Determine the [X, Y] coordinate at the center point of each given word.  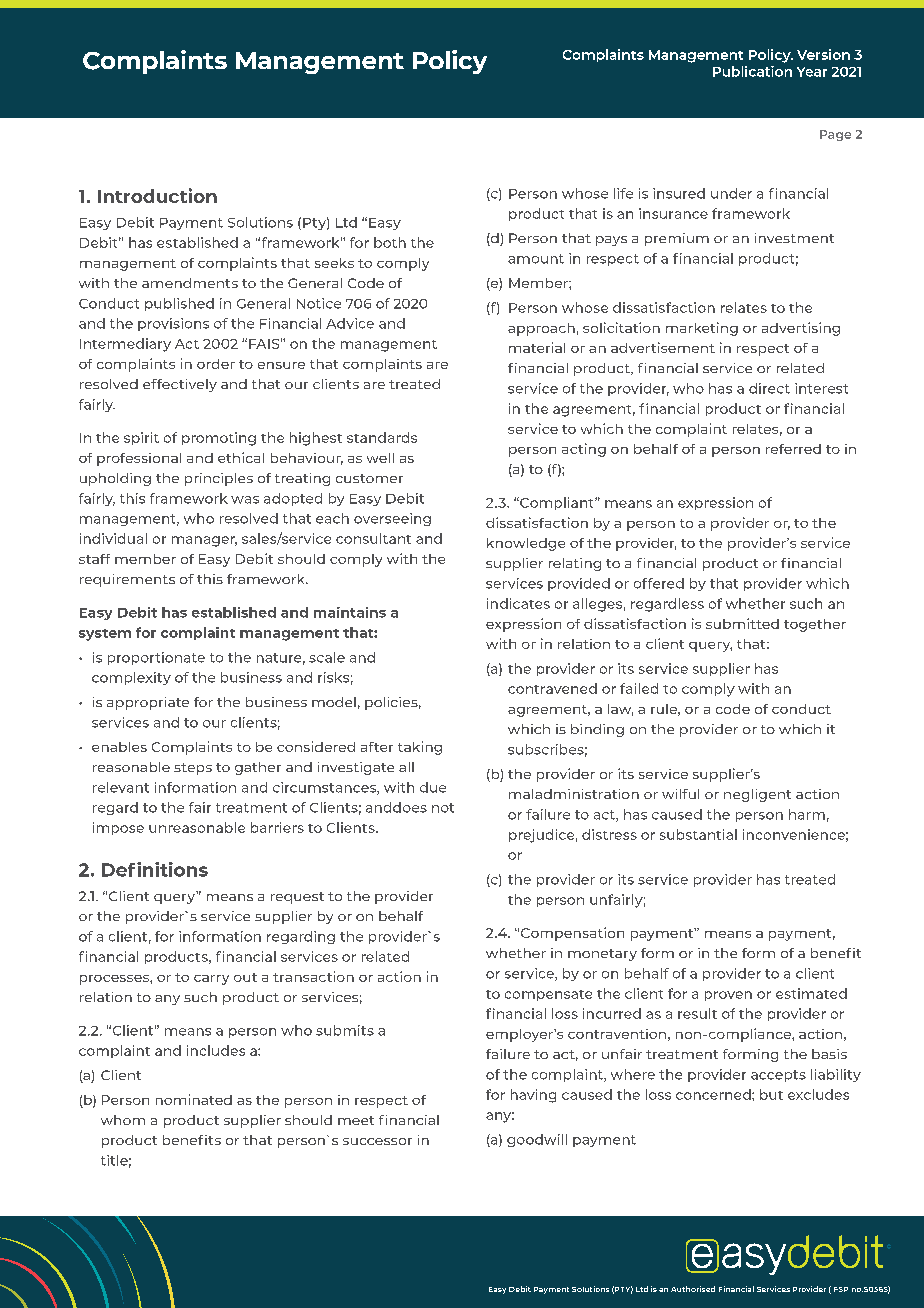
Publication [752, 71]
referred [793, 449]
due [433, 787]
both [390, 242]
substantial [698, 834]
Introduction [157, 195]
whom [123, 1120]
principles [219, 479]
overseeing [392, 519]
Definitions [155, 869]
